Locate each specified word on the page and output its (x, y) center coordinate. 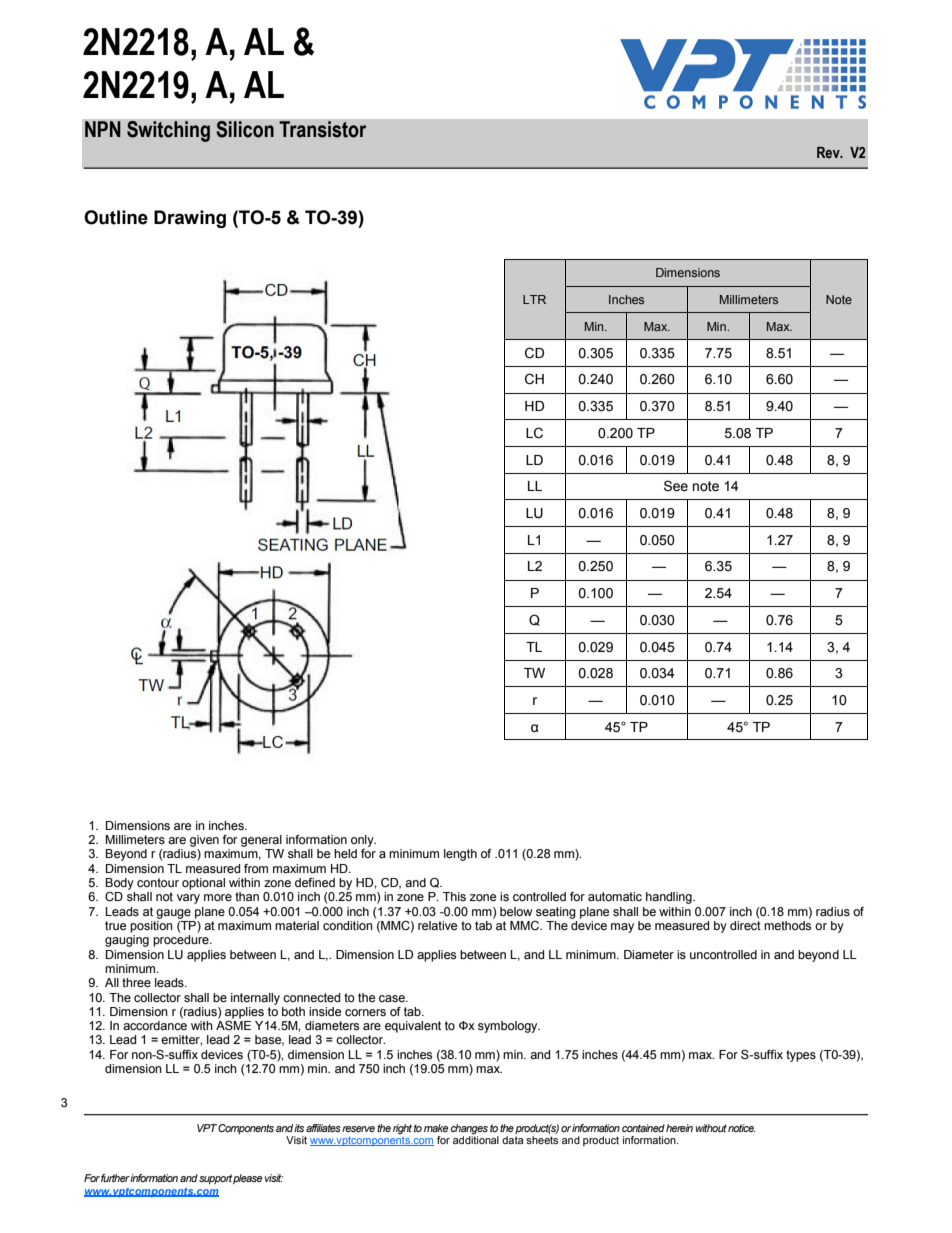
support (215, 1179)
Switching (168, 131)
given (204, 841)
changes (469, 1130)
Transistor (323, 129)
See (676, 486)
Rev (829, 152)
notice (742, 1128)
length (460, 855)
